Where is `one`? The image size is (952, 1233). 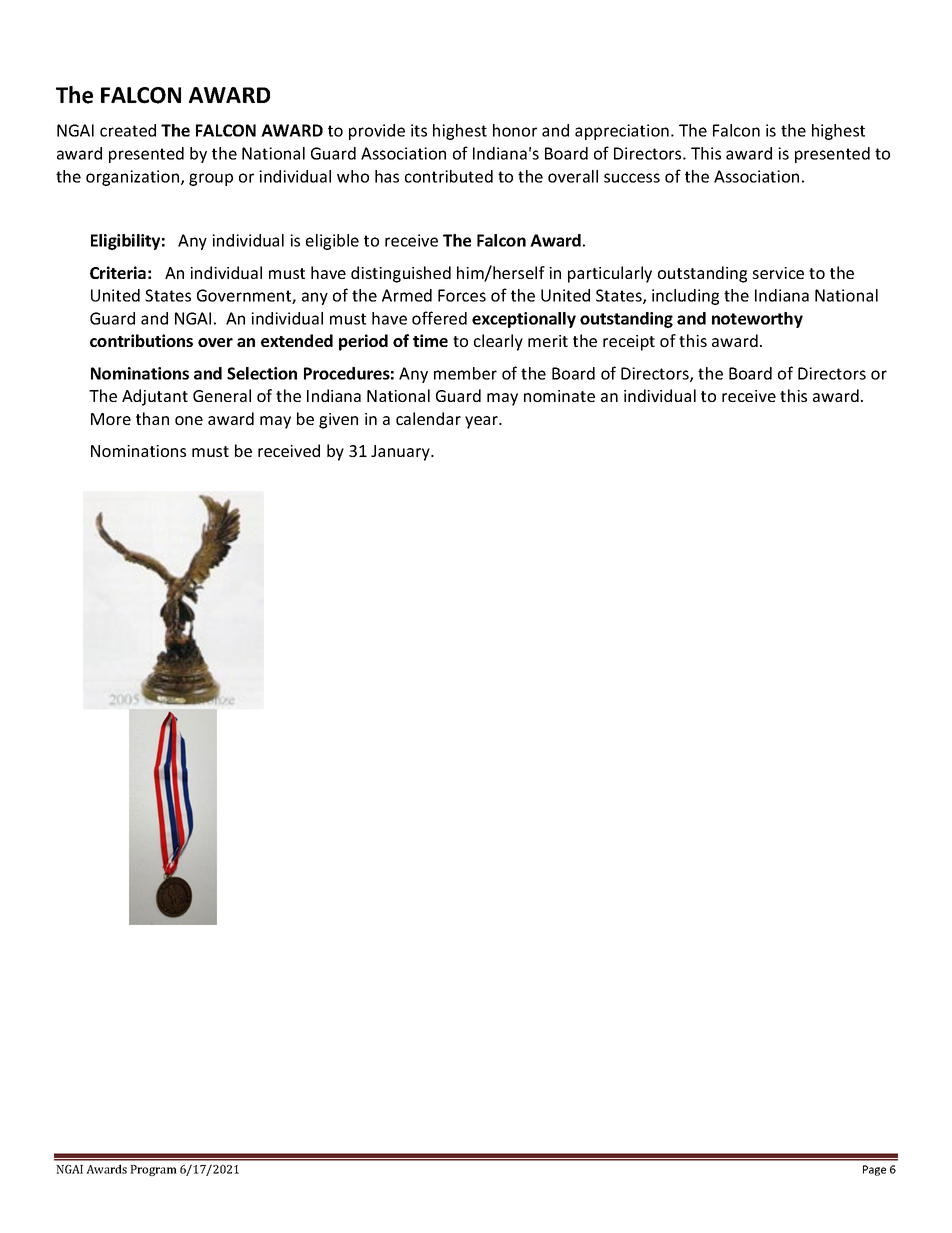
one is located at coordinates (189, 420).
